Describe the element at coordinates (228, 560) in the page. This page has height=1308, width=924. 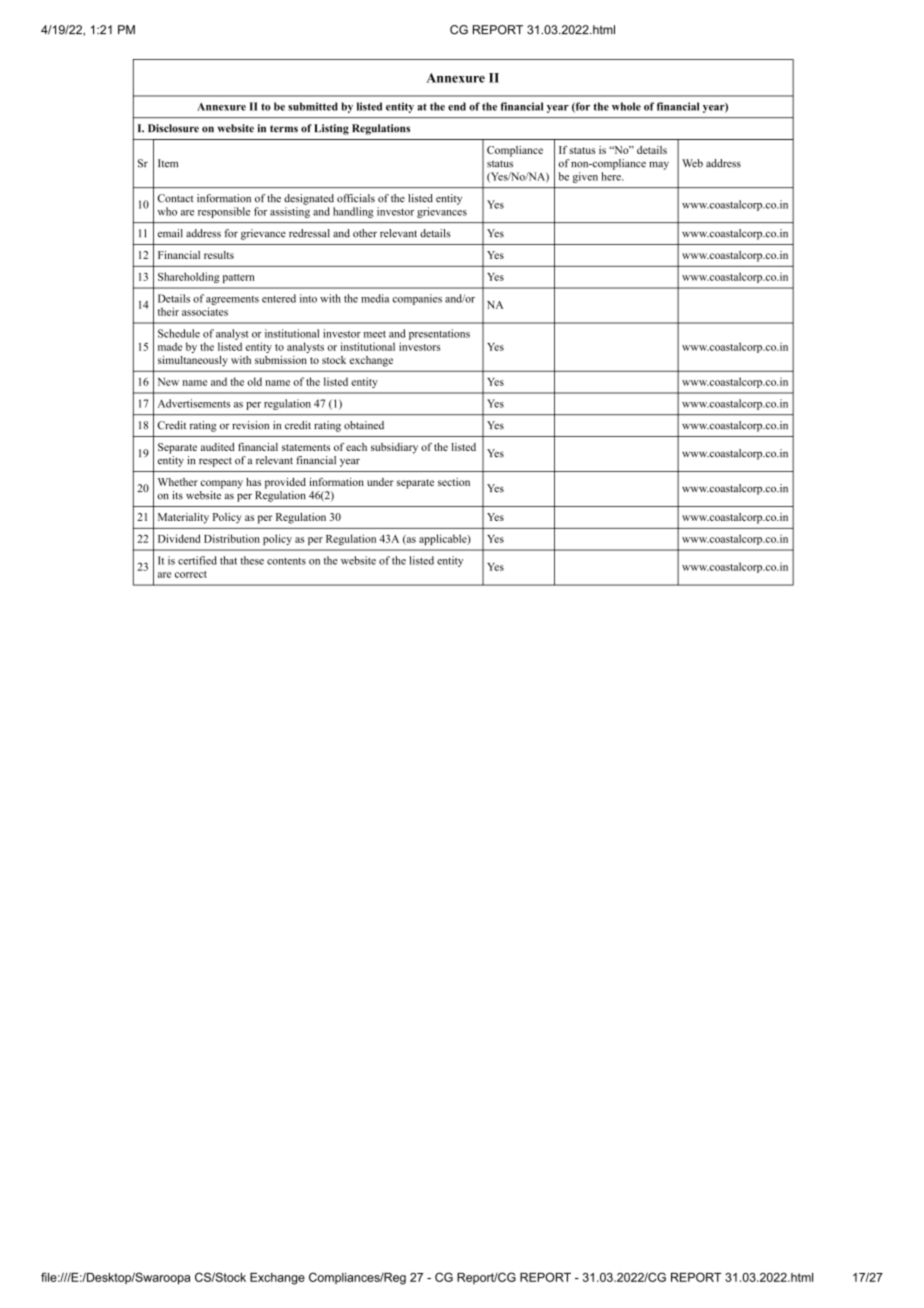
I see `that` at that location.
